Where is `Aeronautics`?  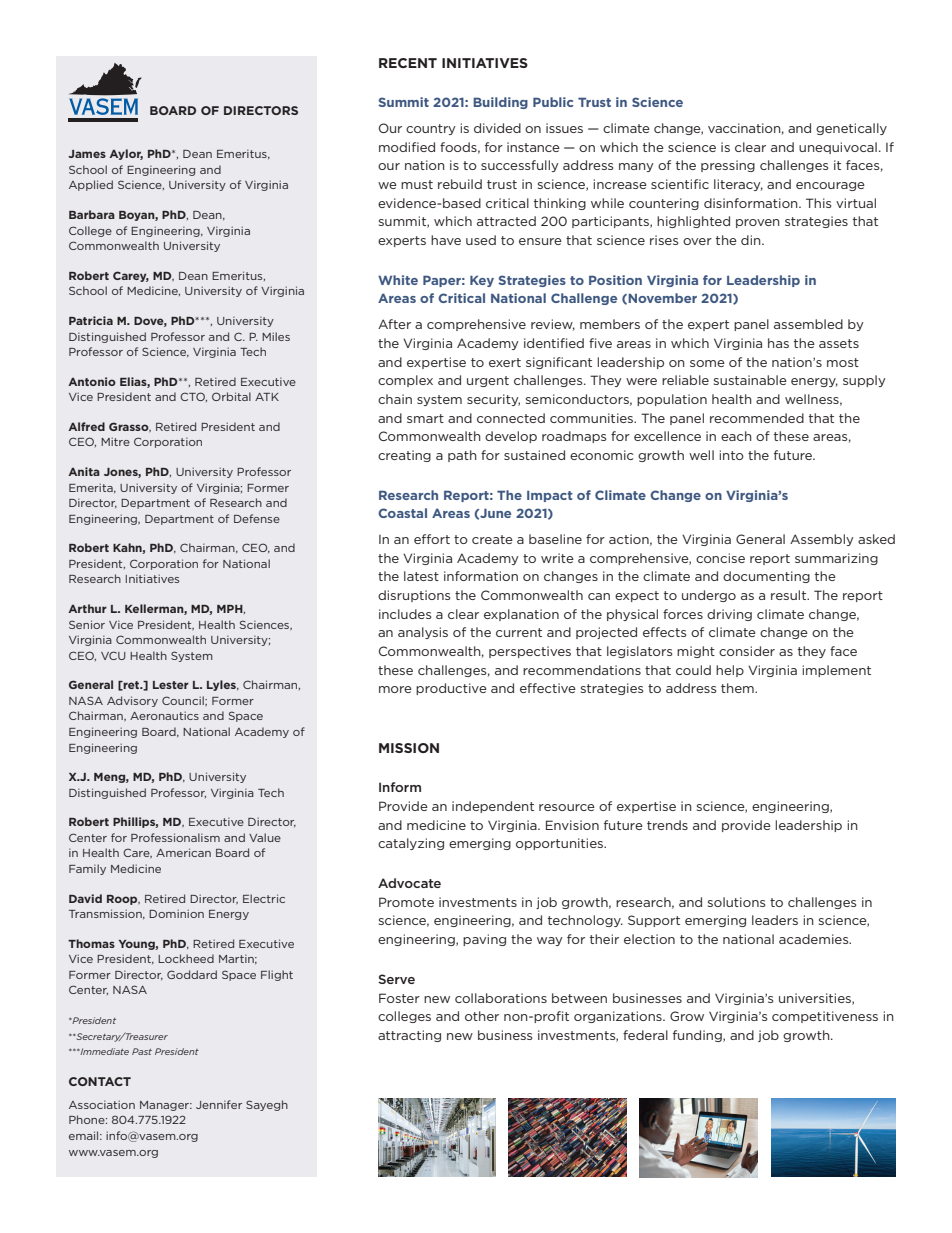 Aeronautics is located at coordinates (164, 715).
